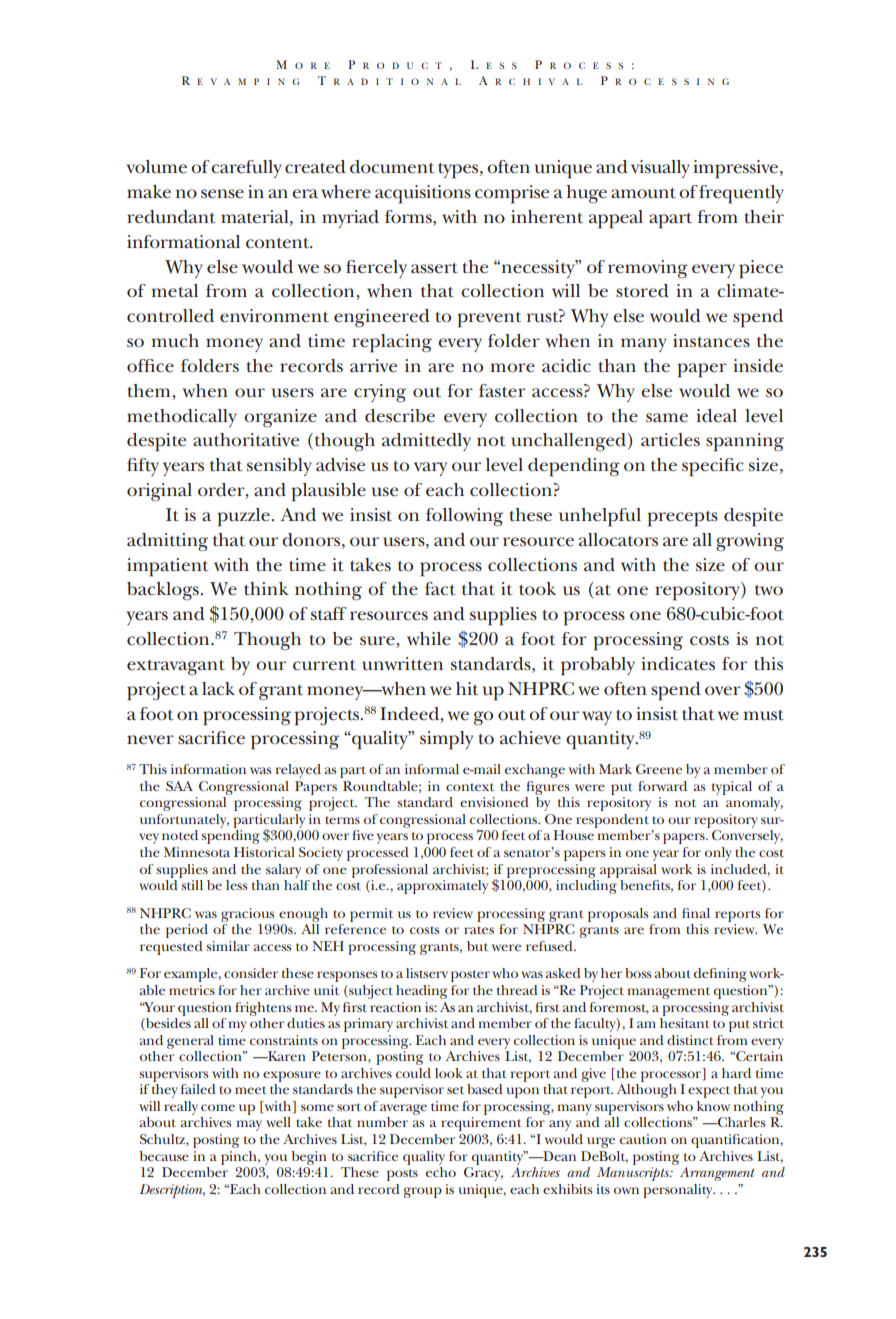 The image size is (896, 1319). What do you see at coordinates (248, 915) in the image?
I see `gracious` at bounding box center [248, 915].
